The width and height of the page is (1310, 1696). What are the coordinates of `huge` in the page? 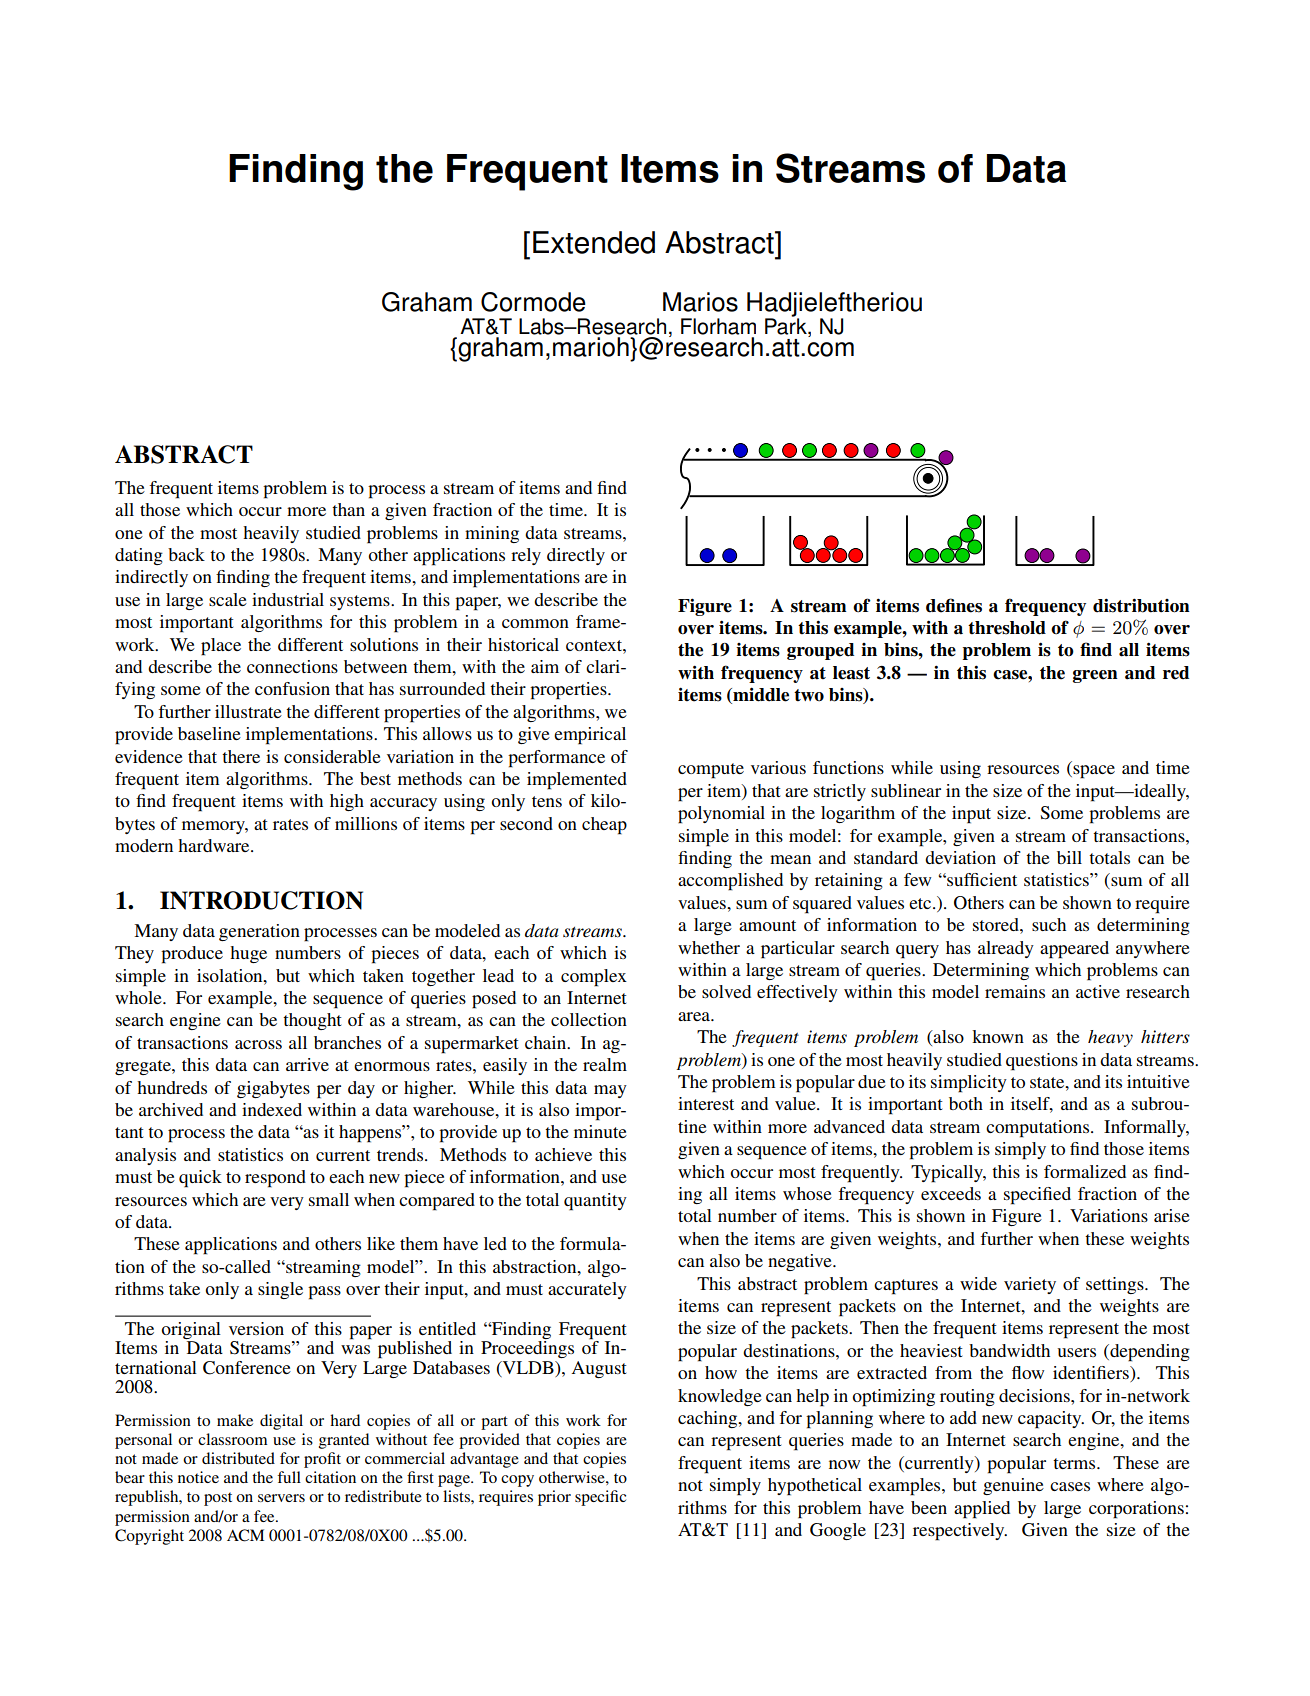 It's located at (248, 954).
